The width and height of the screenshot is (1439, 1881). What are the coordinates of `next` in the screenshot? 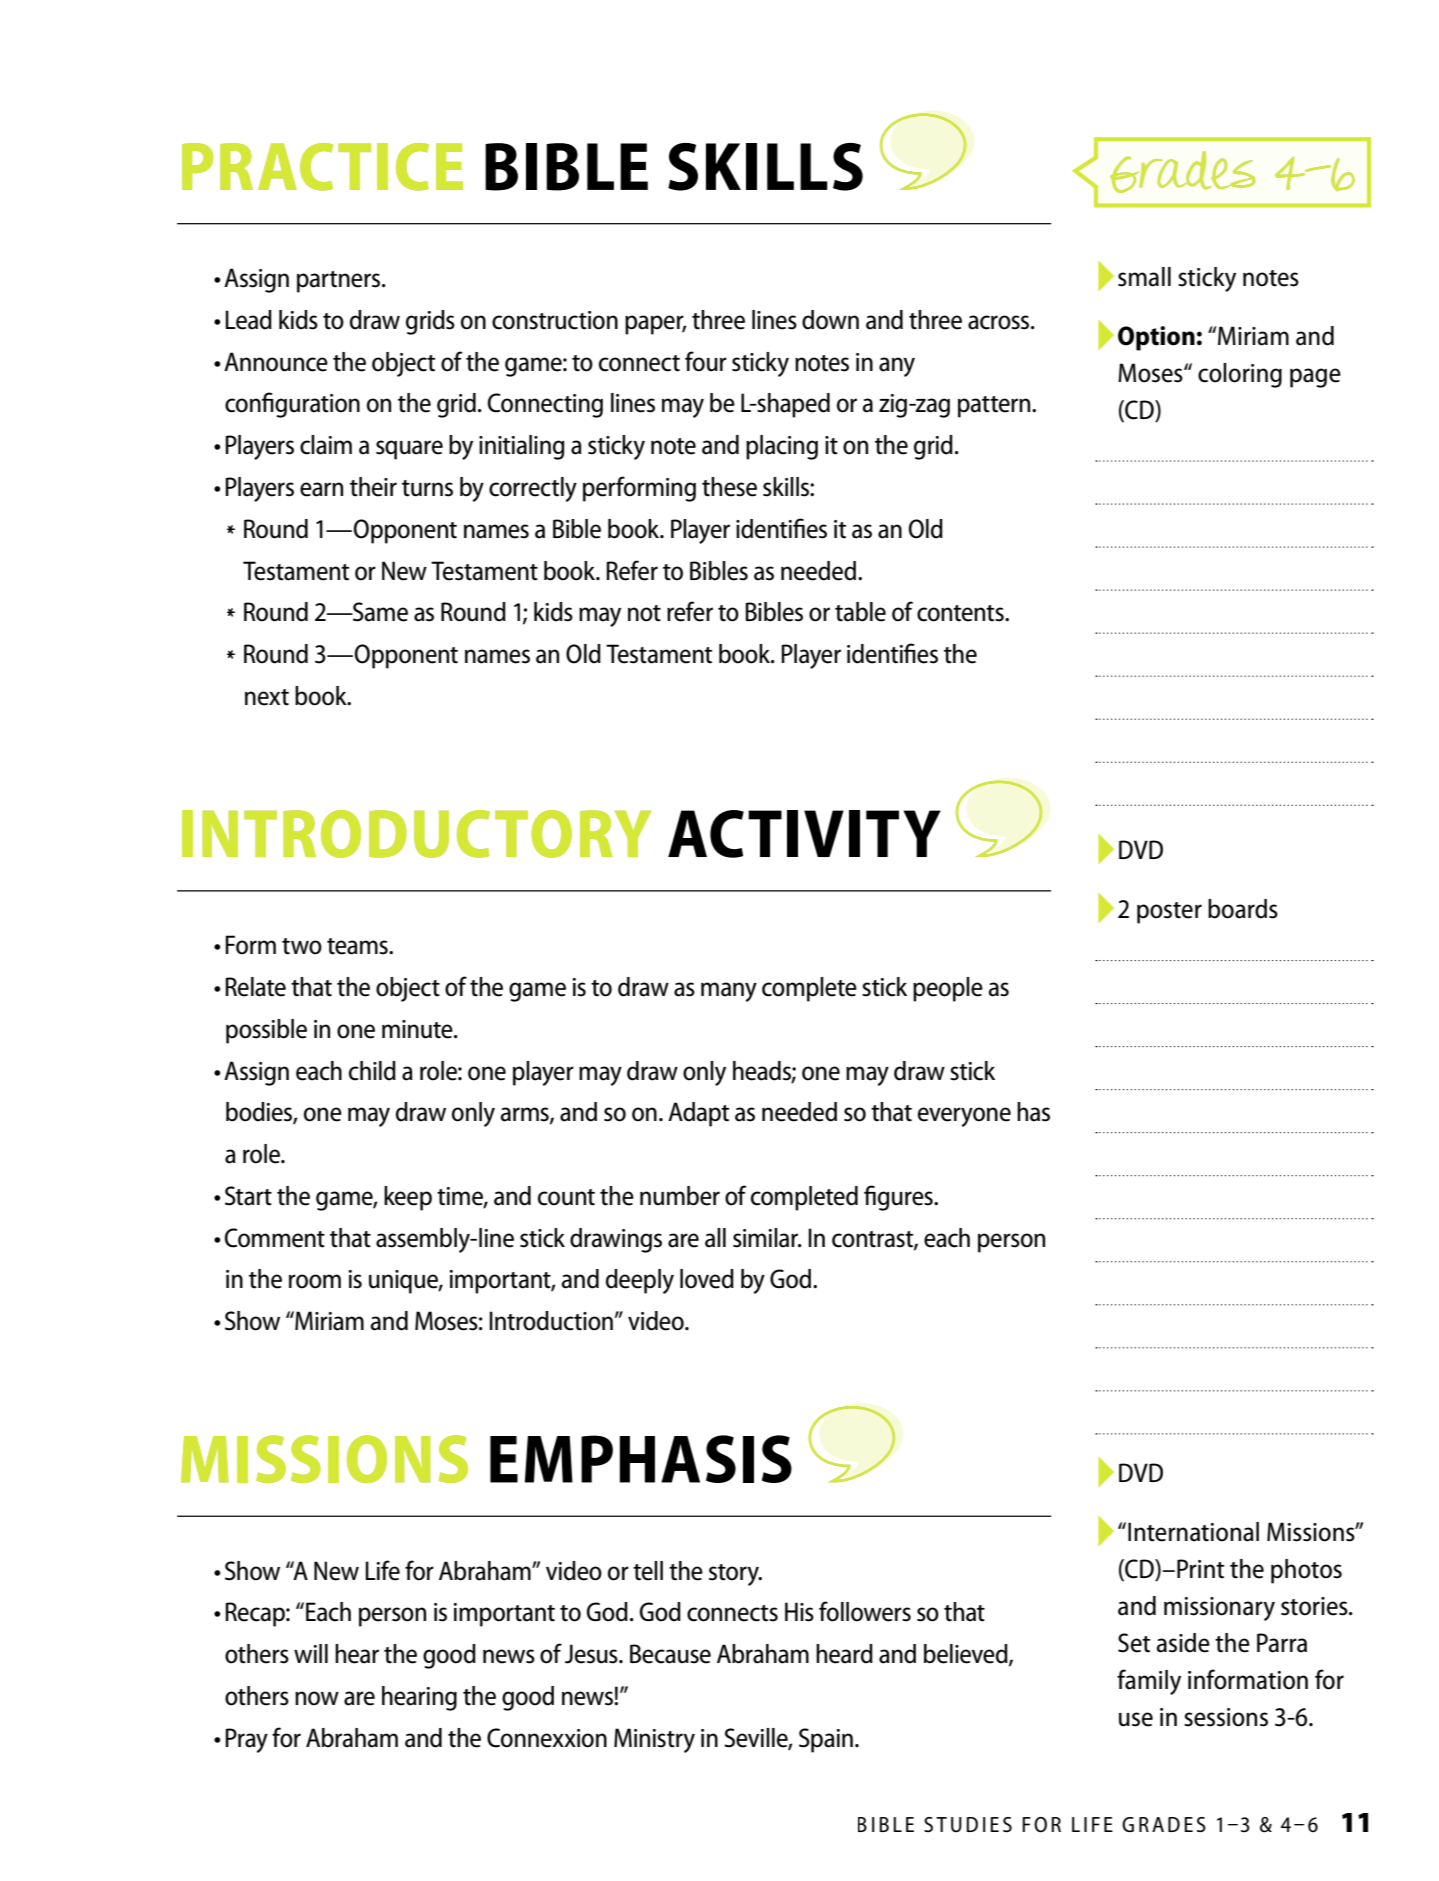 It's located at (267, 697).
